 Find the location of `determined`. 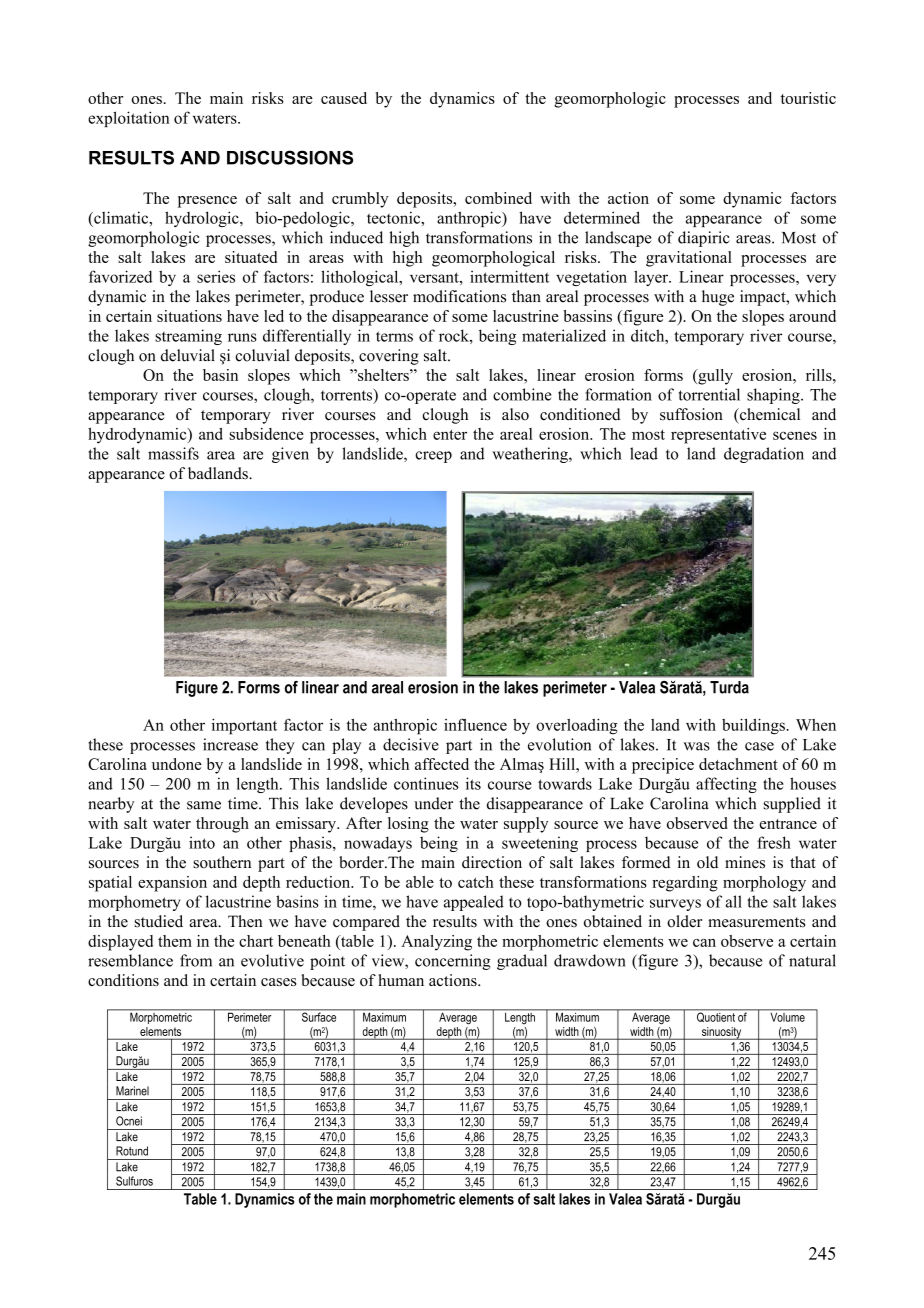

determined is located at coordinates (602, 217).
